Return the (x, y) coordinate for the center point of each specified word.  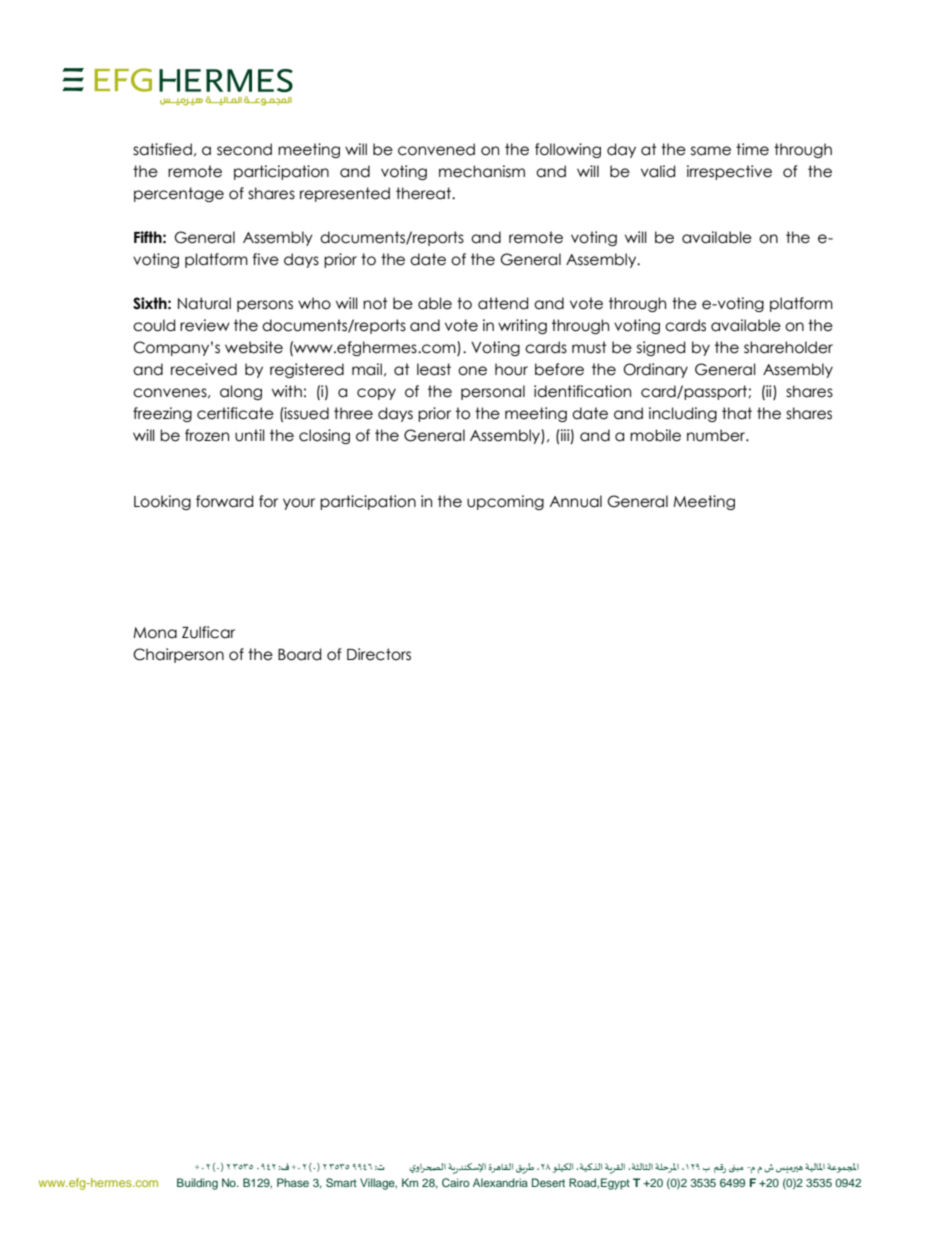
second (244, 149)
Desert (548, 1182)
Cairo (455, 1182)
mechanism (482, 171)
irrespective (729, 172)
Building (197, 1184)
